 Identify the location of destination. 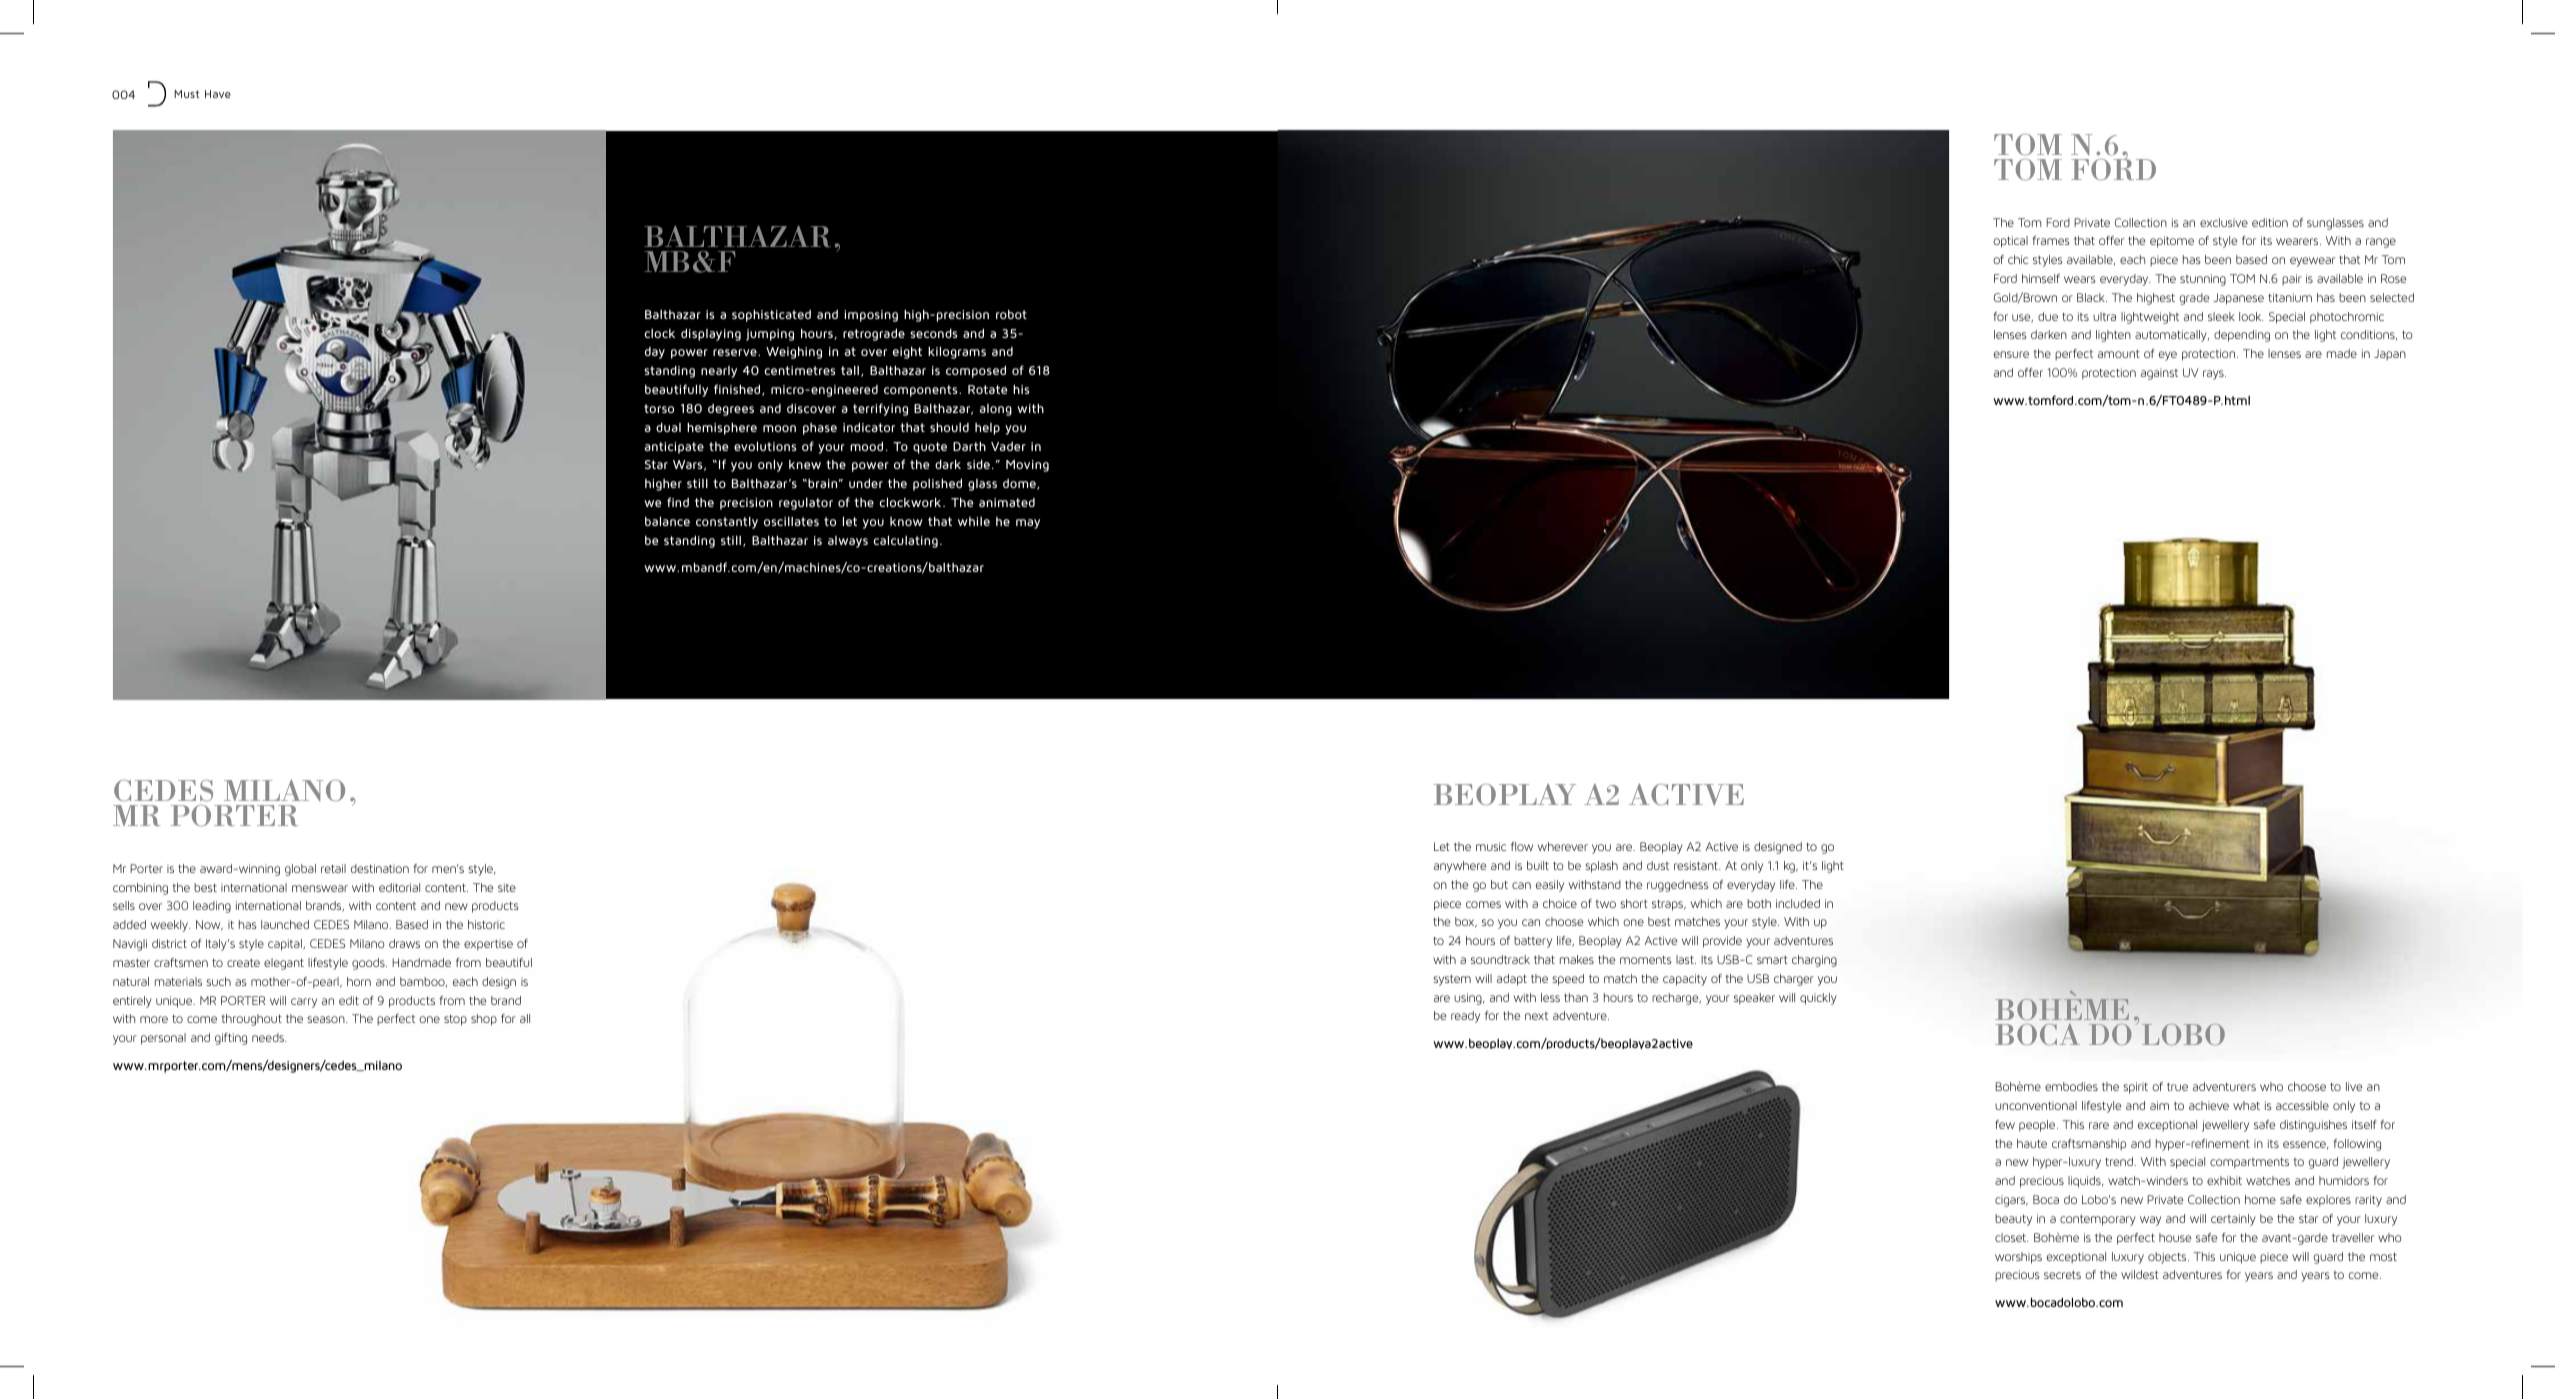
(380, 868).
